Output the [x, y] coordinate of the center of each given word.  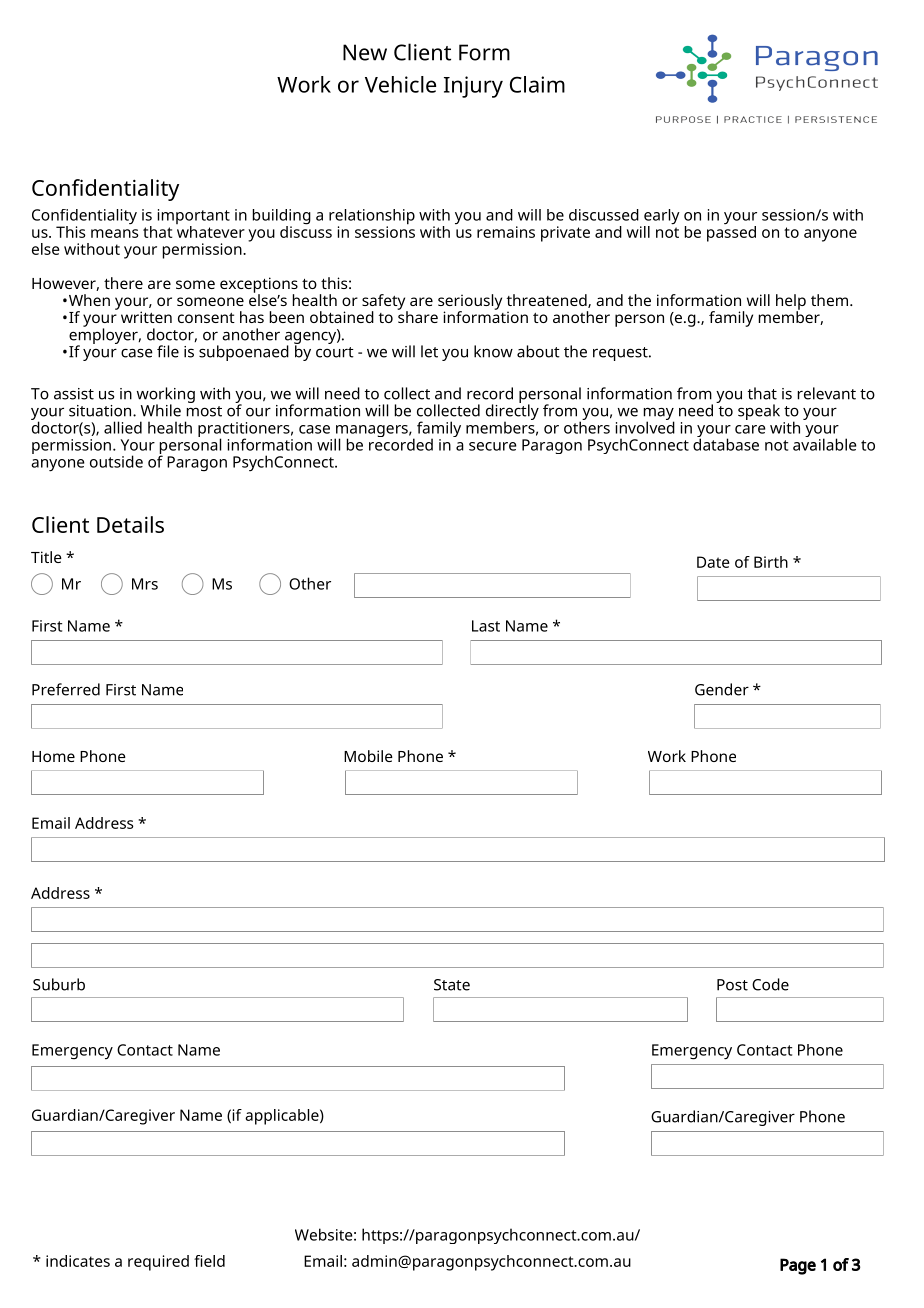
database [726, 443]
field [209, 1261]
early [662, 218]
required [158, 1263]
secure [492, 446]
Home [53, 756]
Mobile [368, 756]
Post [732, 985]
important [194, 218]
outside [116, 461]
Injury [473, 87]
